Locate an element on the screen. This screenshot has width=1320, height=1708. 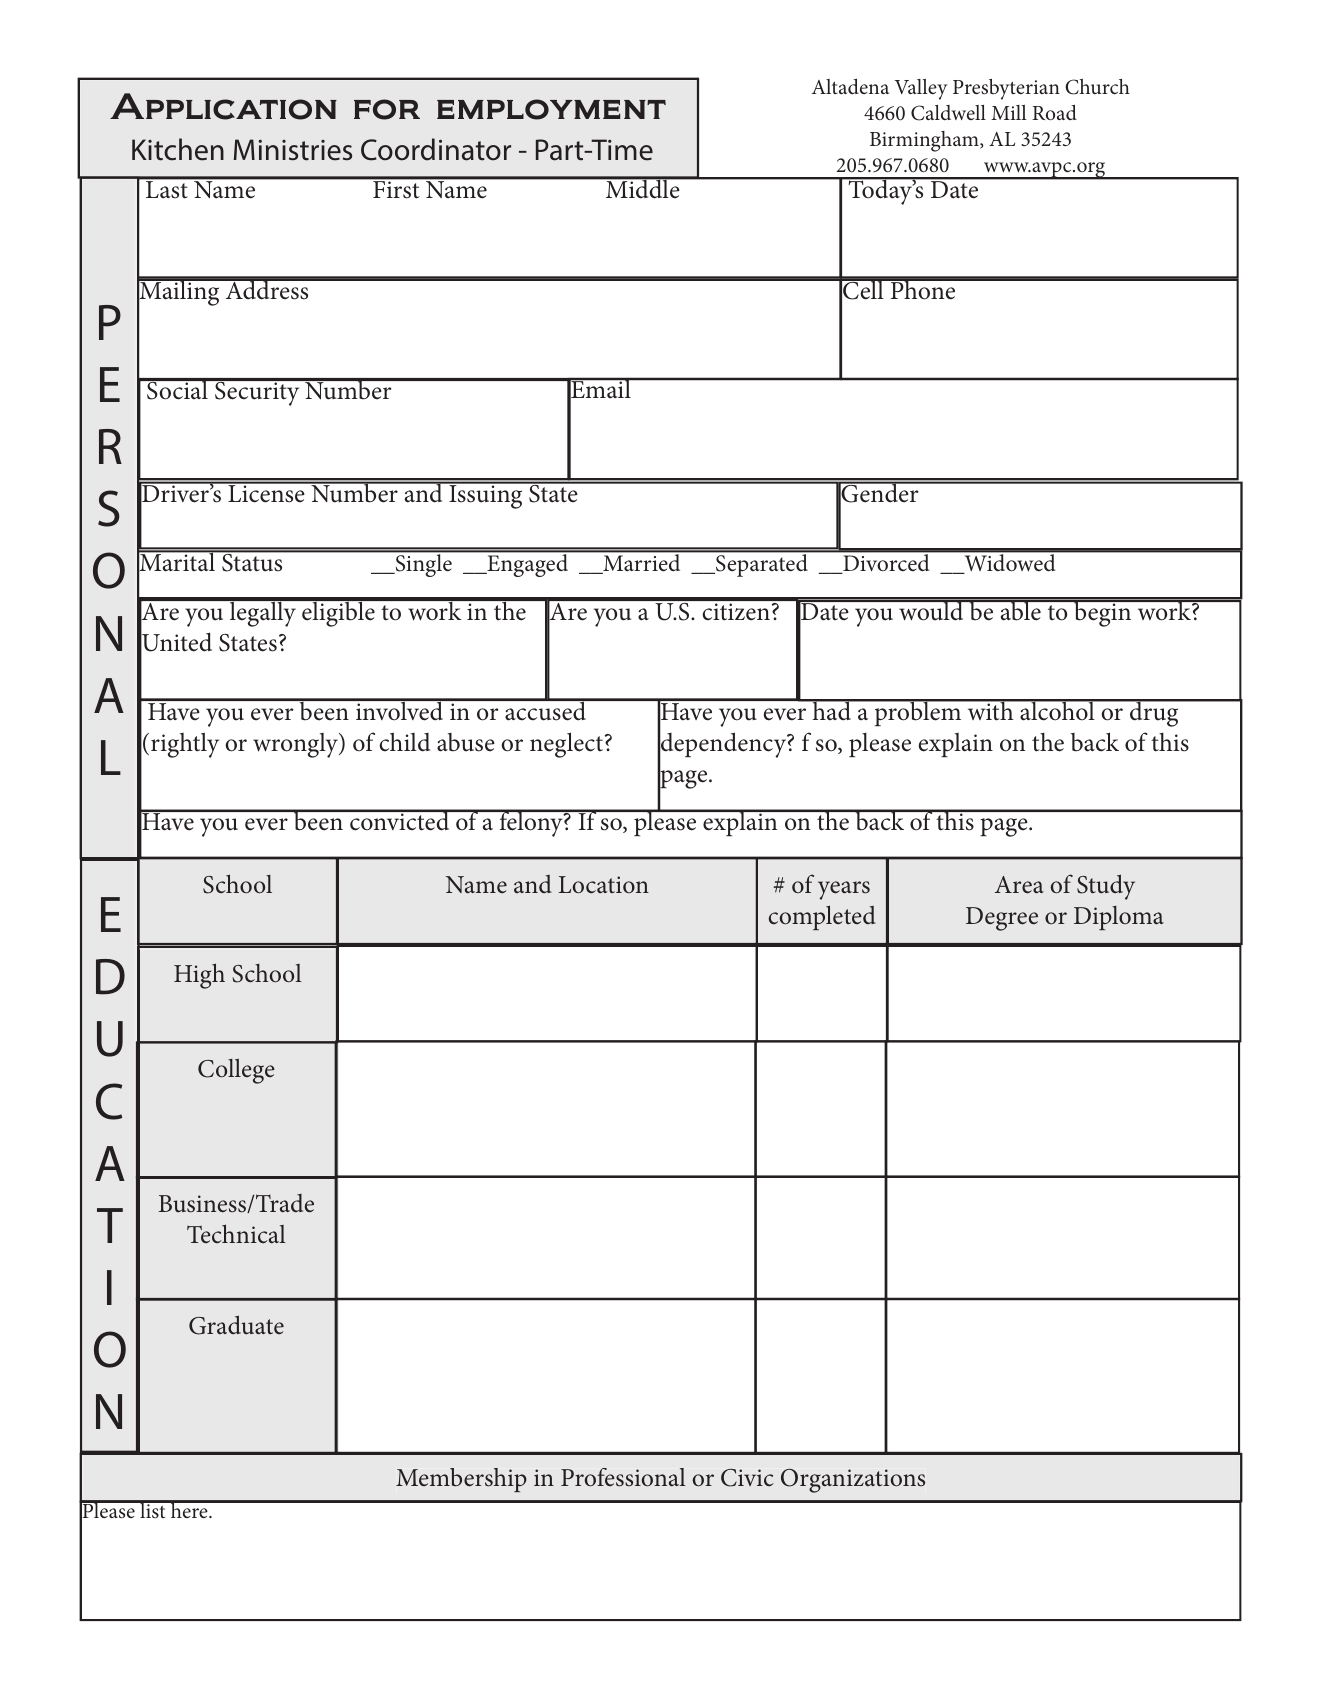
neglect is located at coordinates (568, 745).
